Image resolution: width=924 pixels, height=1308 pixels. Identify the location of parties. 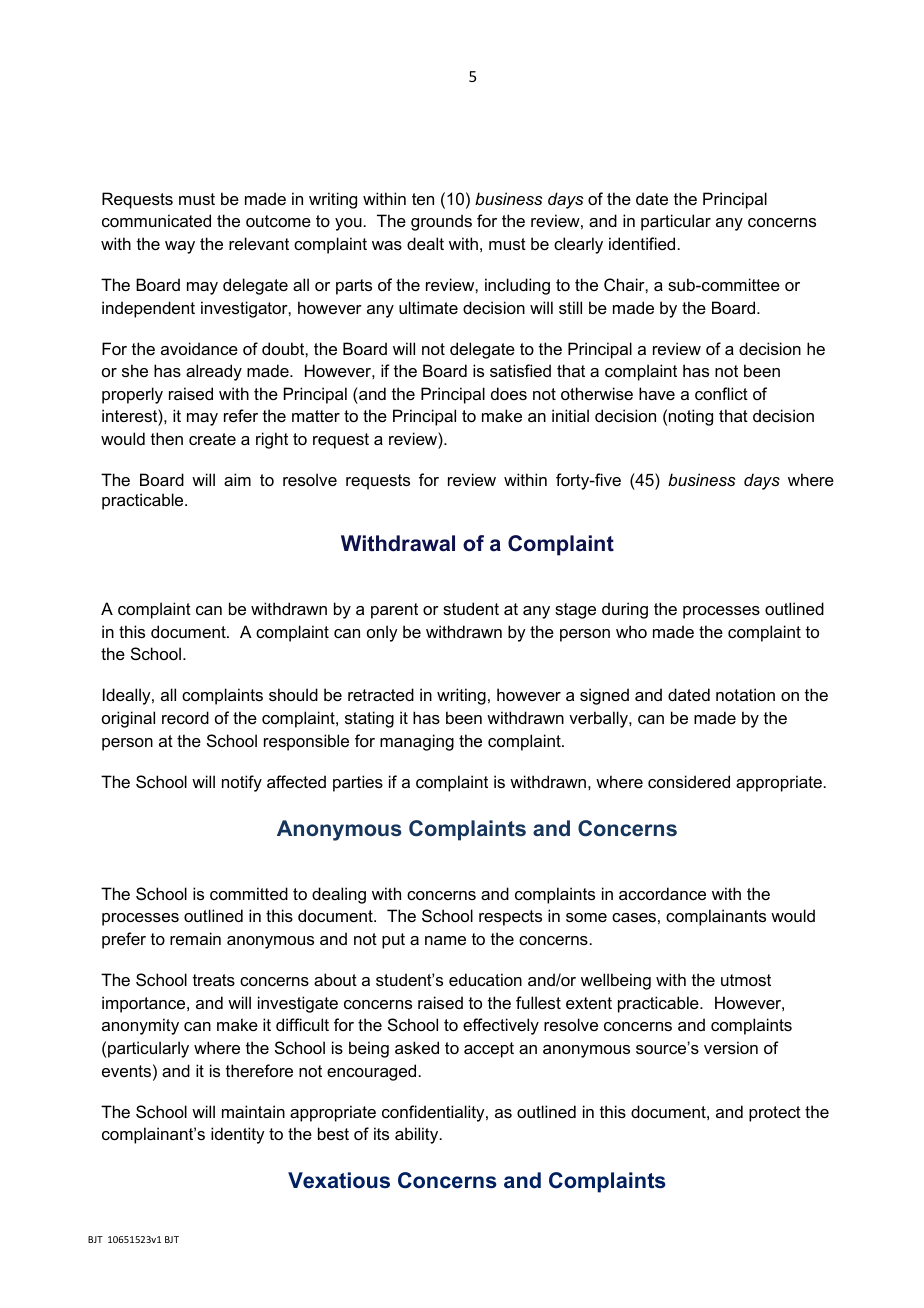
(358, 783).
